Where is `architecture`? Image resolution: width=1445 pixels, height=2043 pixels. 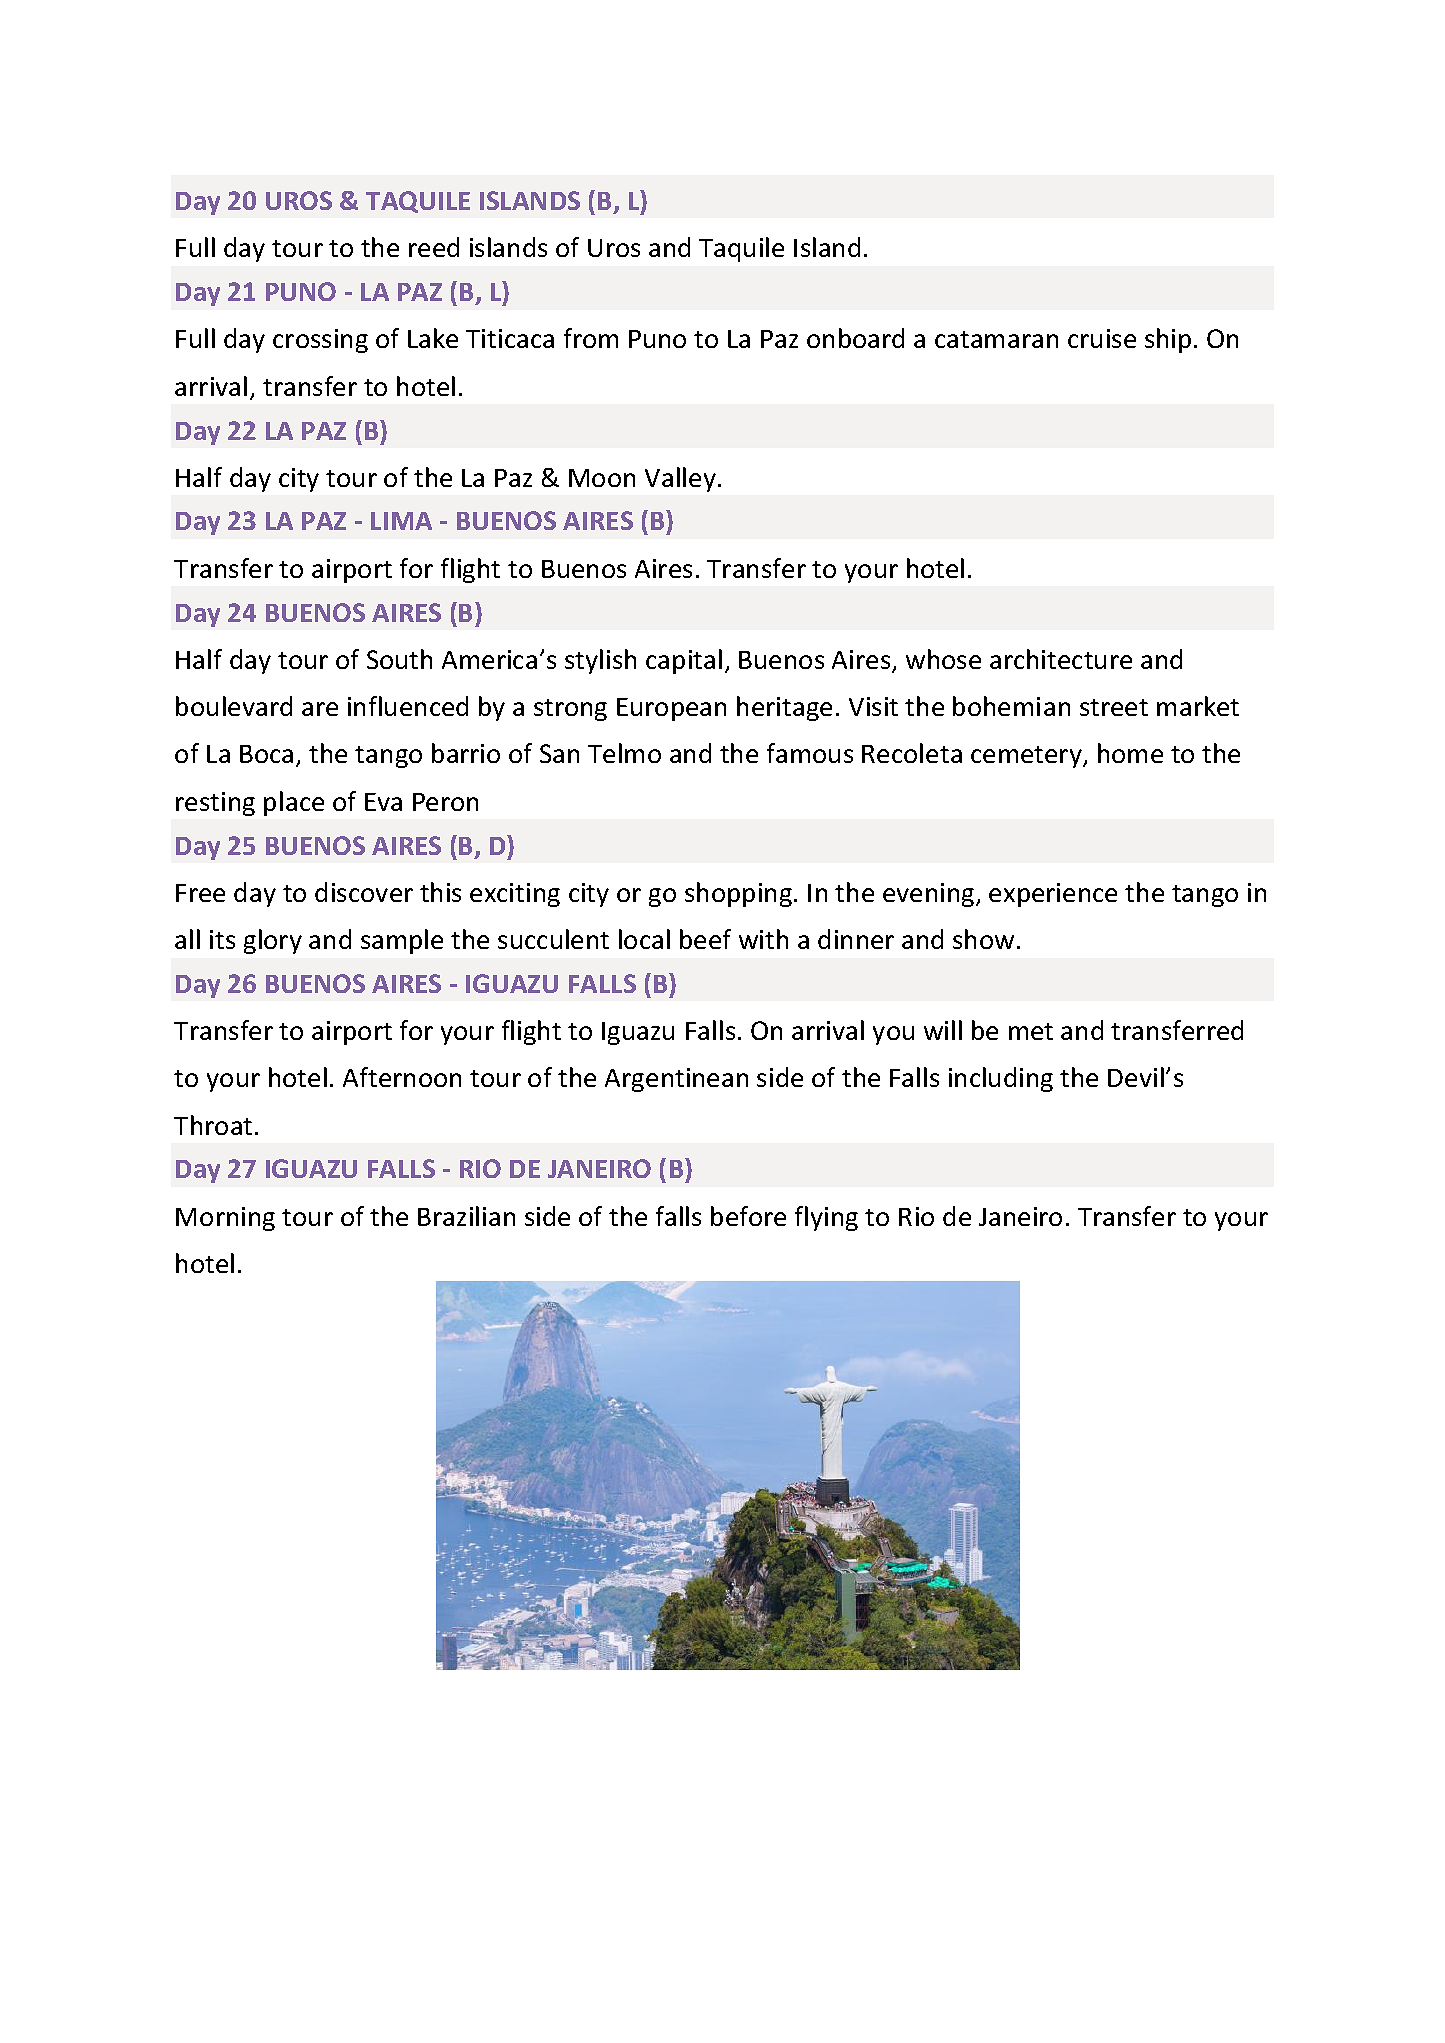
architecture is located at coordinates (1061, 659).
